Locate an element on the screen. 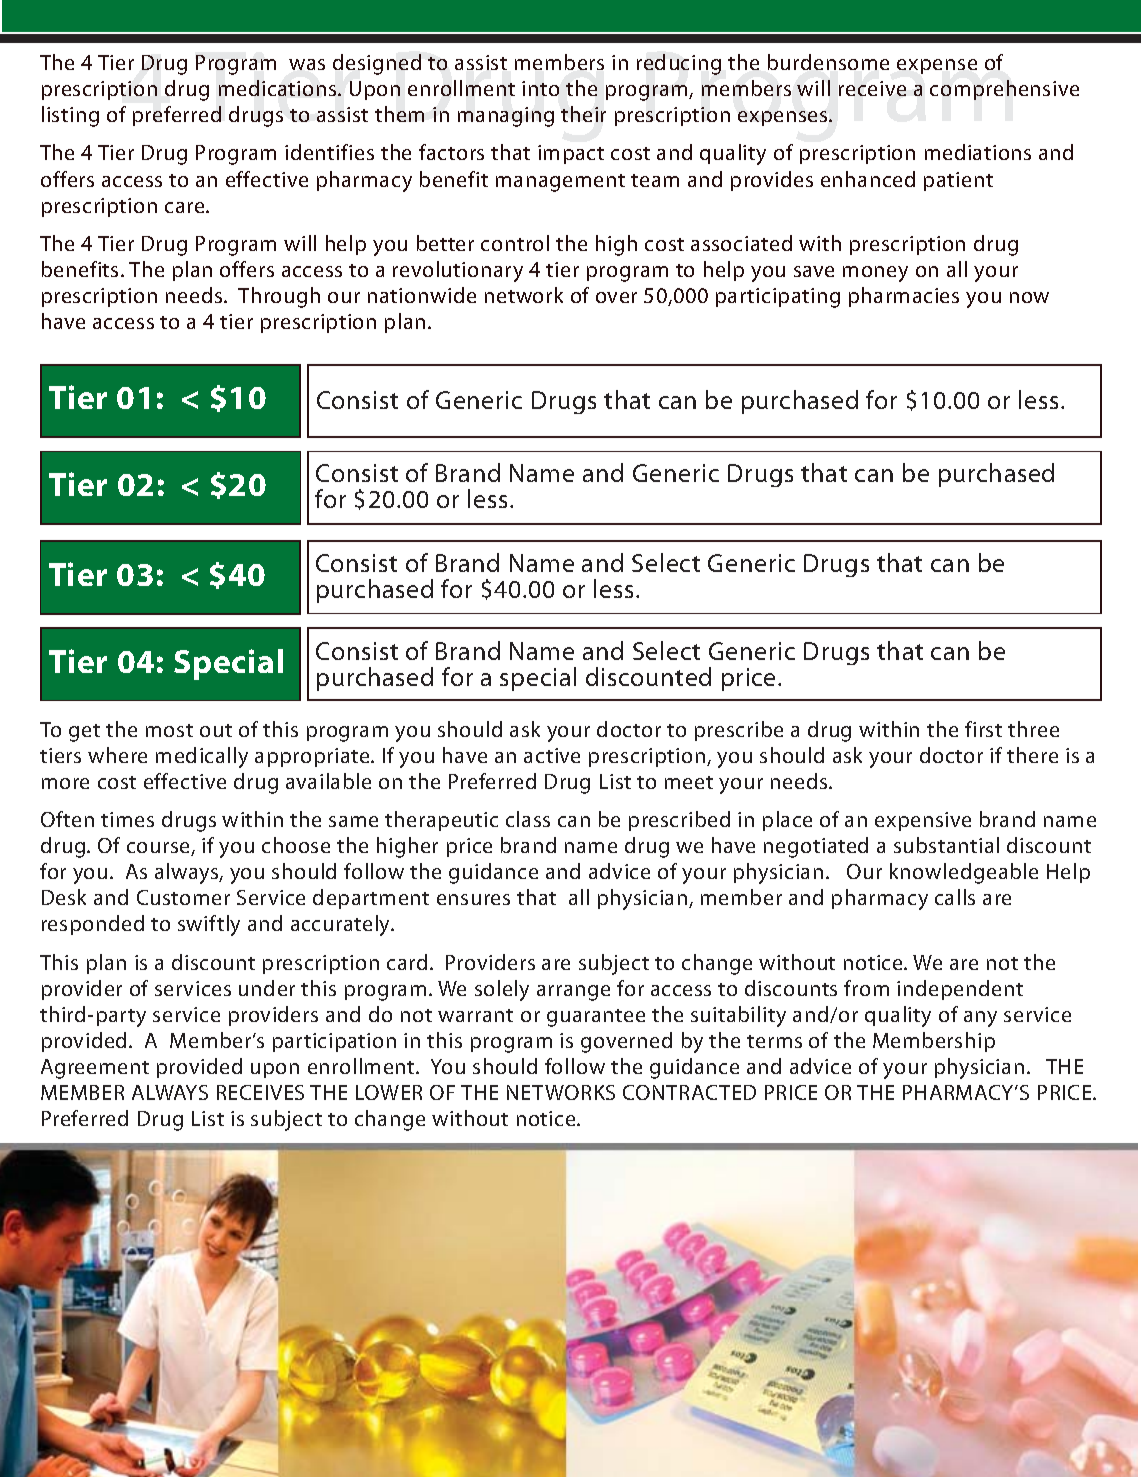 The height and width of the screenshot is (1477, 1141). times is located at coordinates (127, 819).
